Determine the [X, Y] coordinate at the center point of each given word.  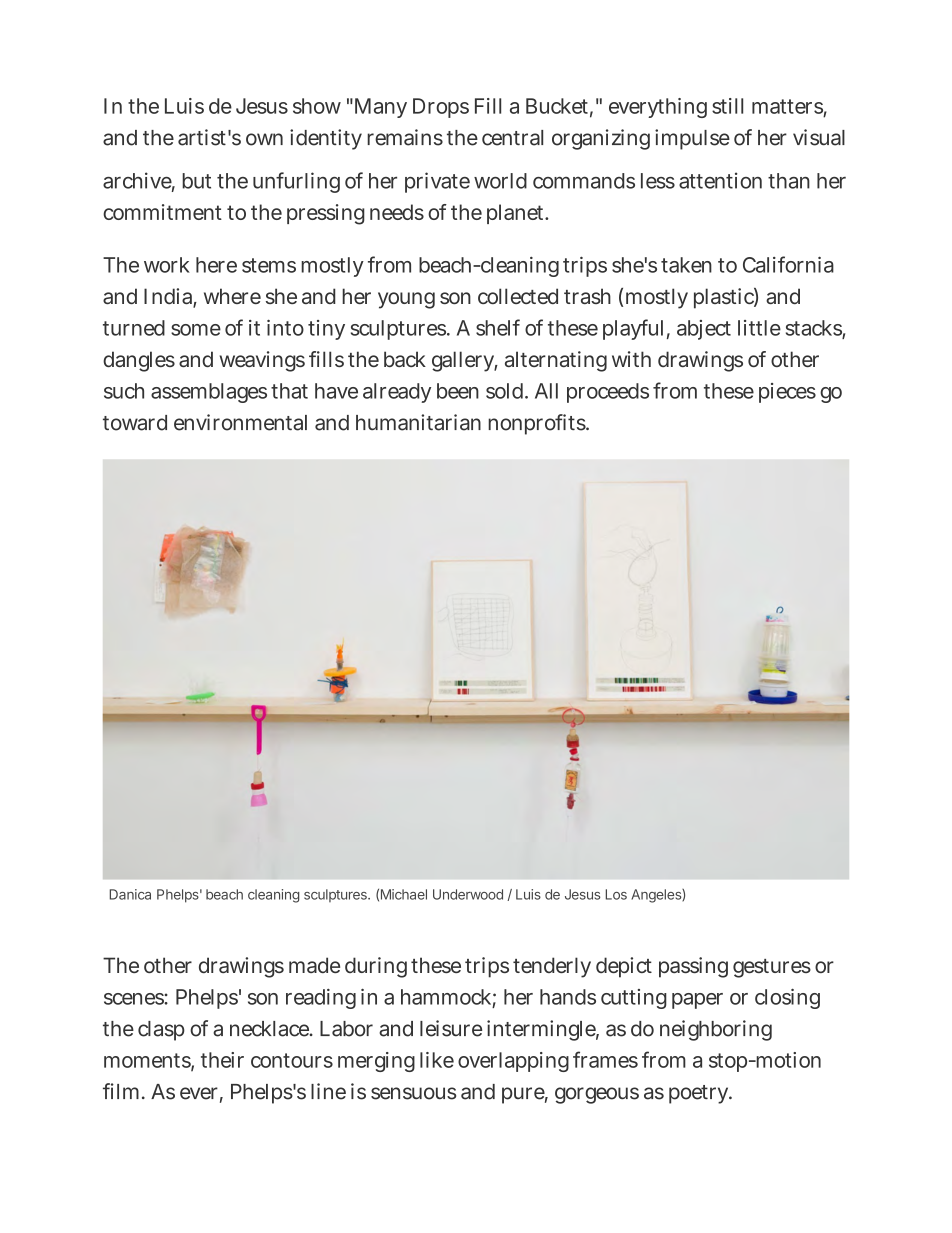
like [437, 1060]
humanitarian [418, 422]
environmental [240, 422]
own [264, 139]
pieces [787, 393]
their [222, 1060]
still [727, 106]
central [512, 138]
